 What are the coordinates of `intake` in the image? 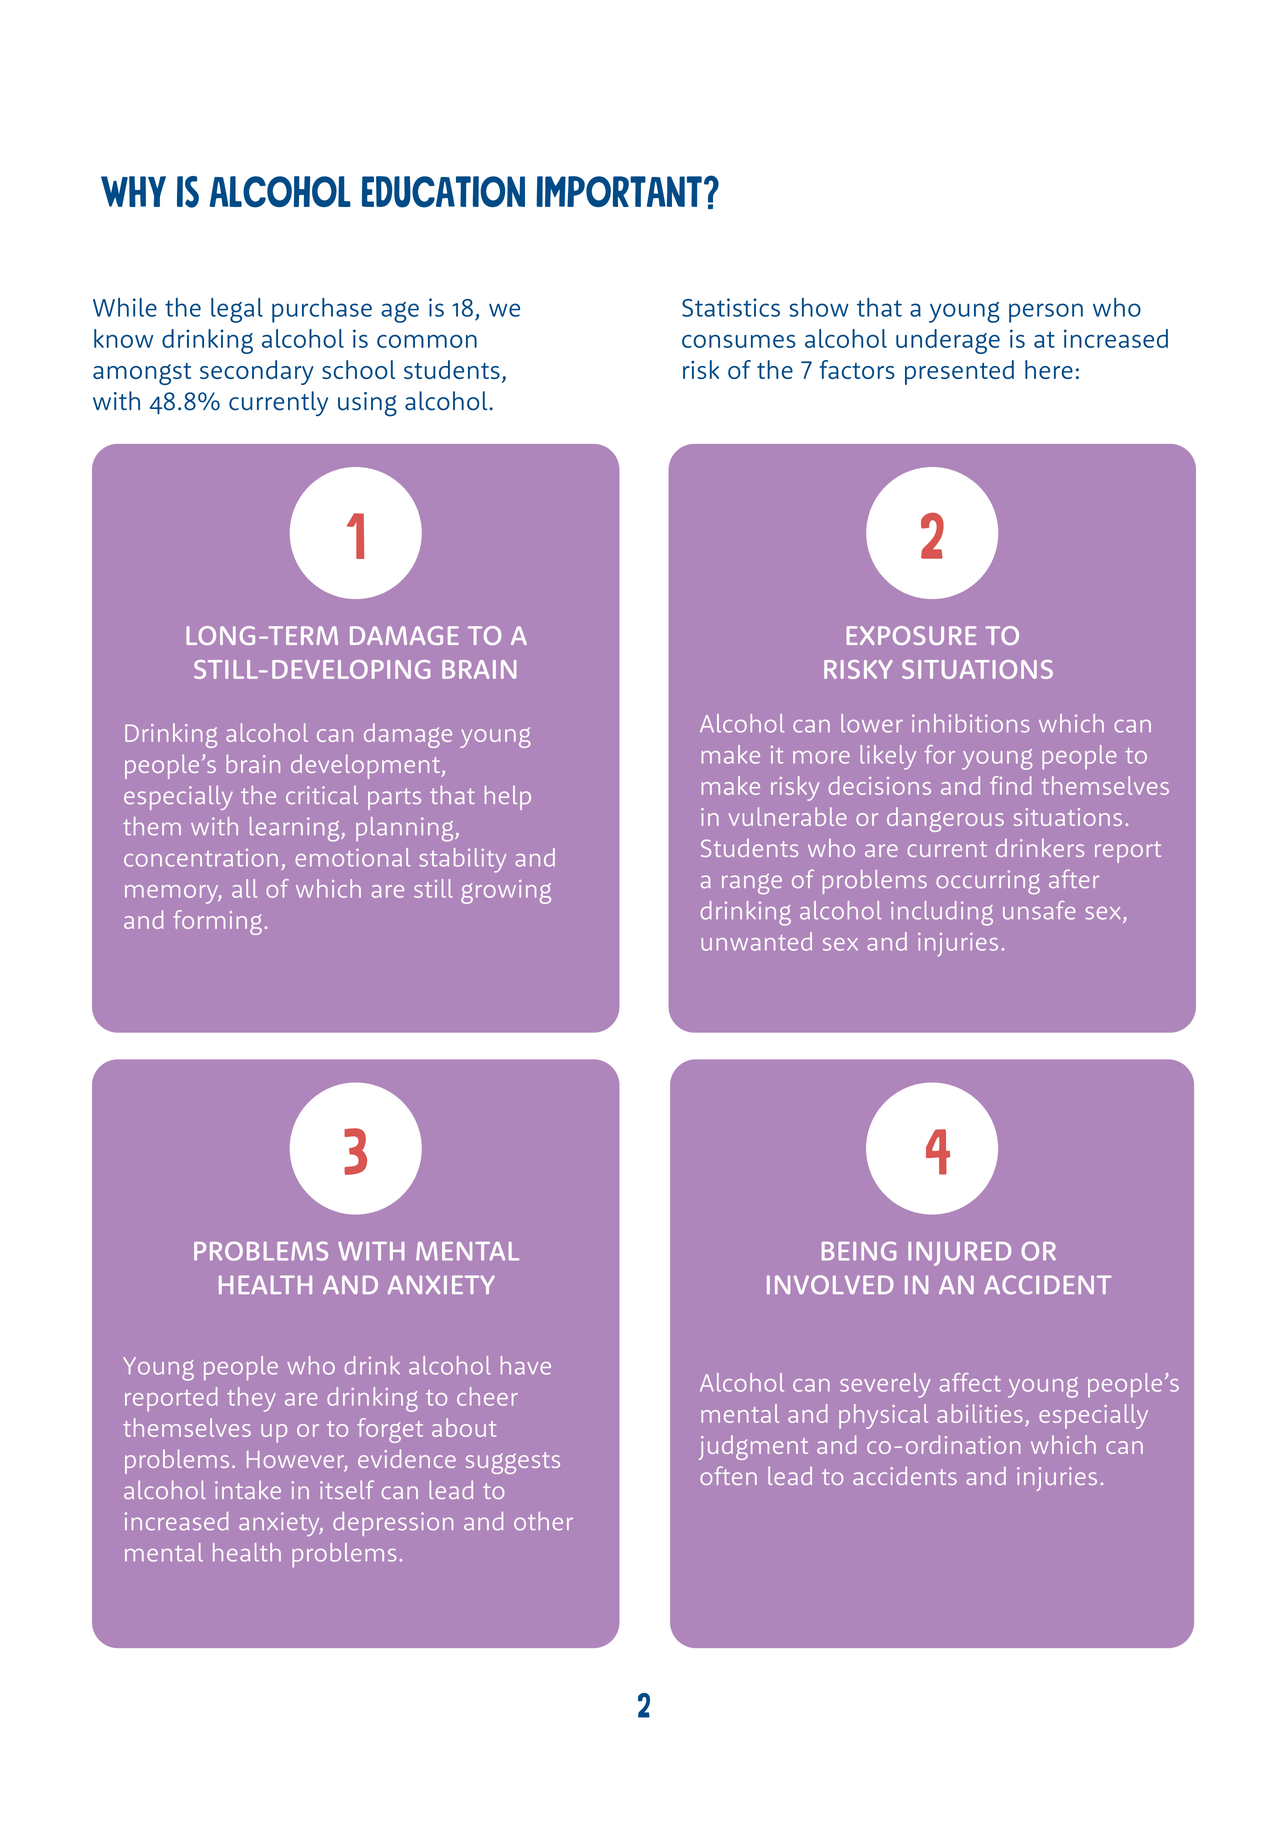 It's located at (248, 1490).
